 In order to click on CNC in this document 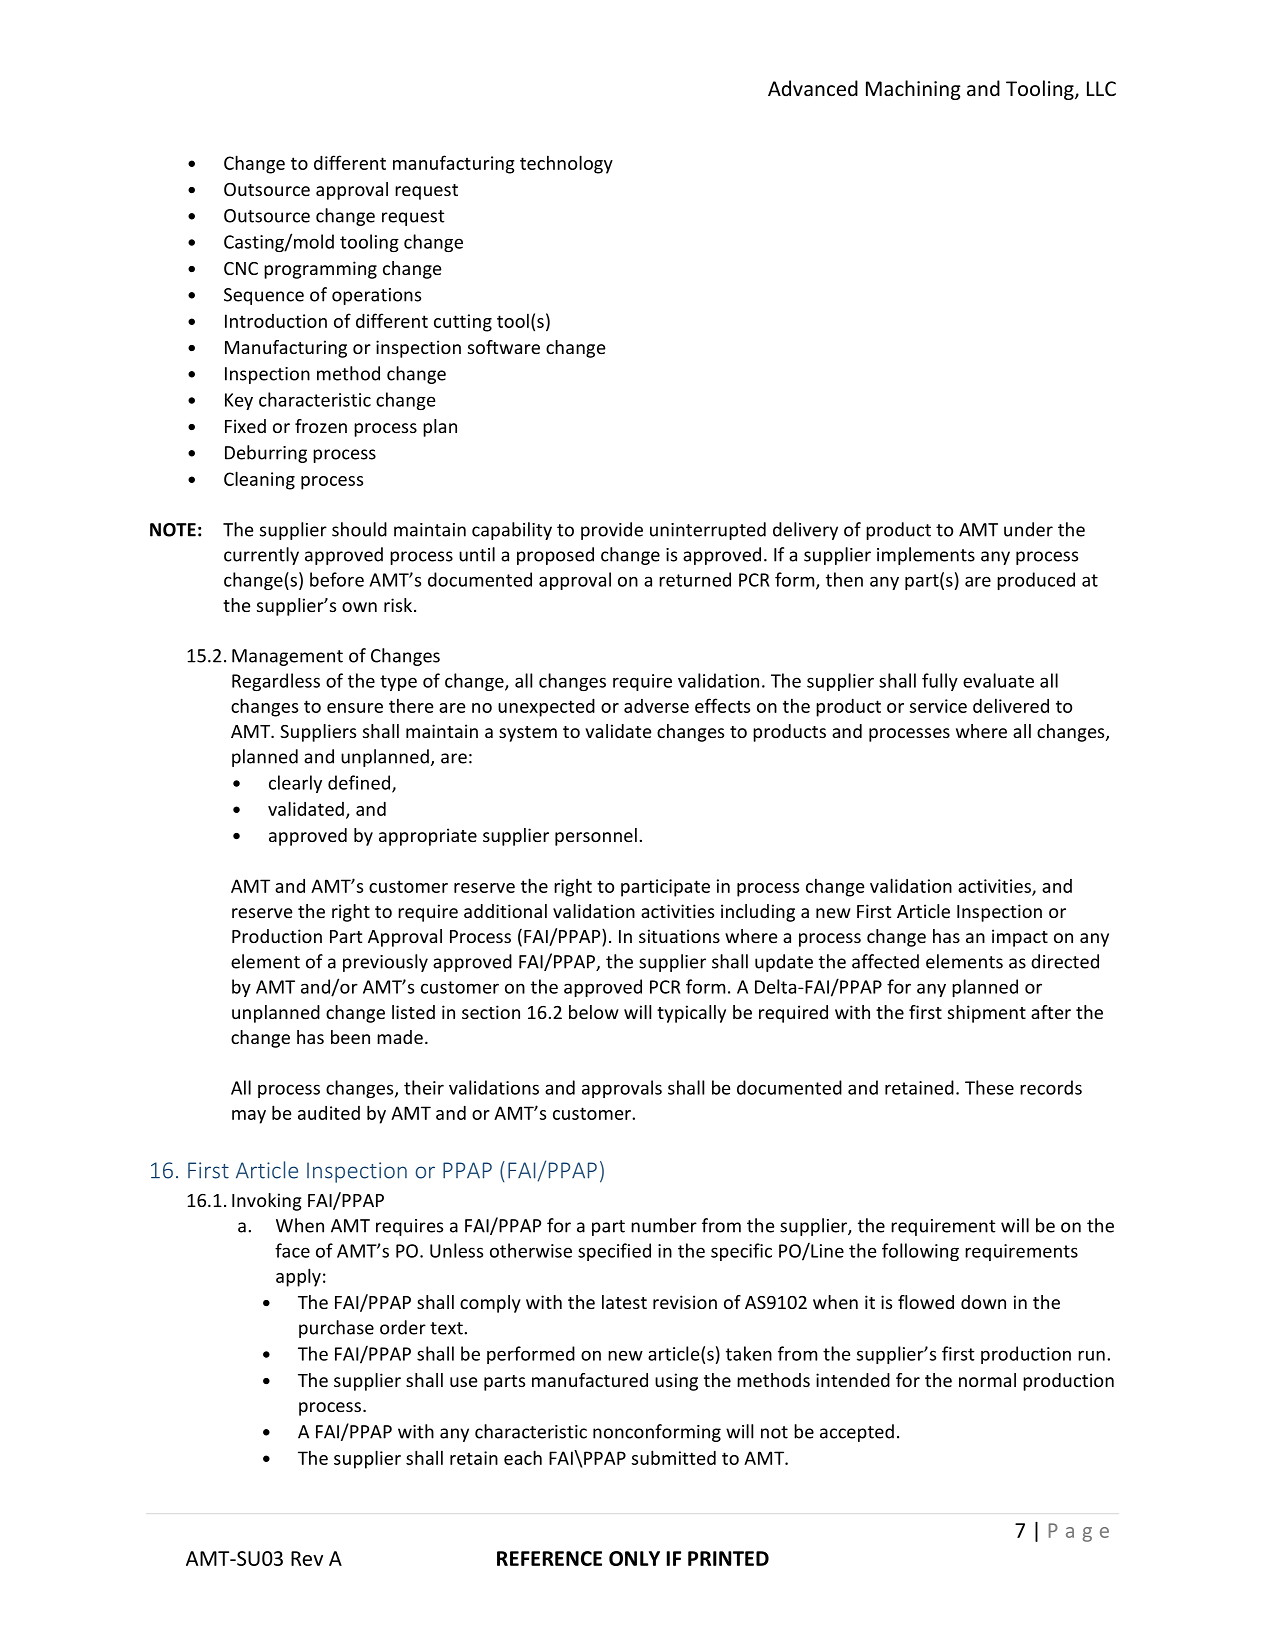, I will do `click(241, 268)`.
